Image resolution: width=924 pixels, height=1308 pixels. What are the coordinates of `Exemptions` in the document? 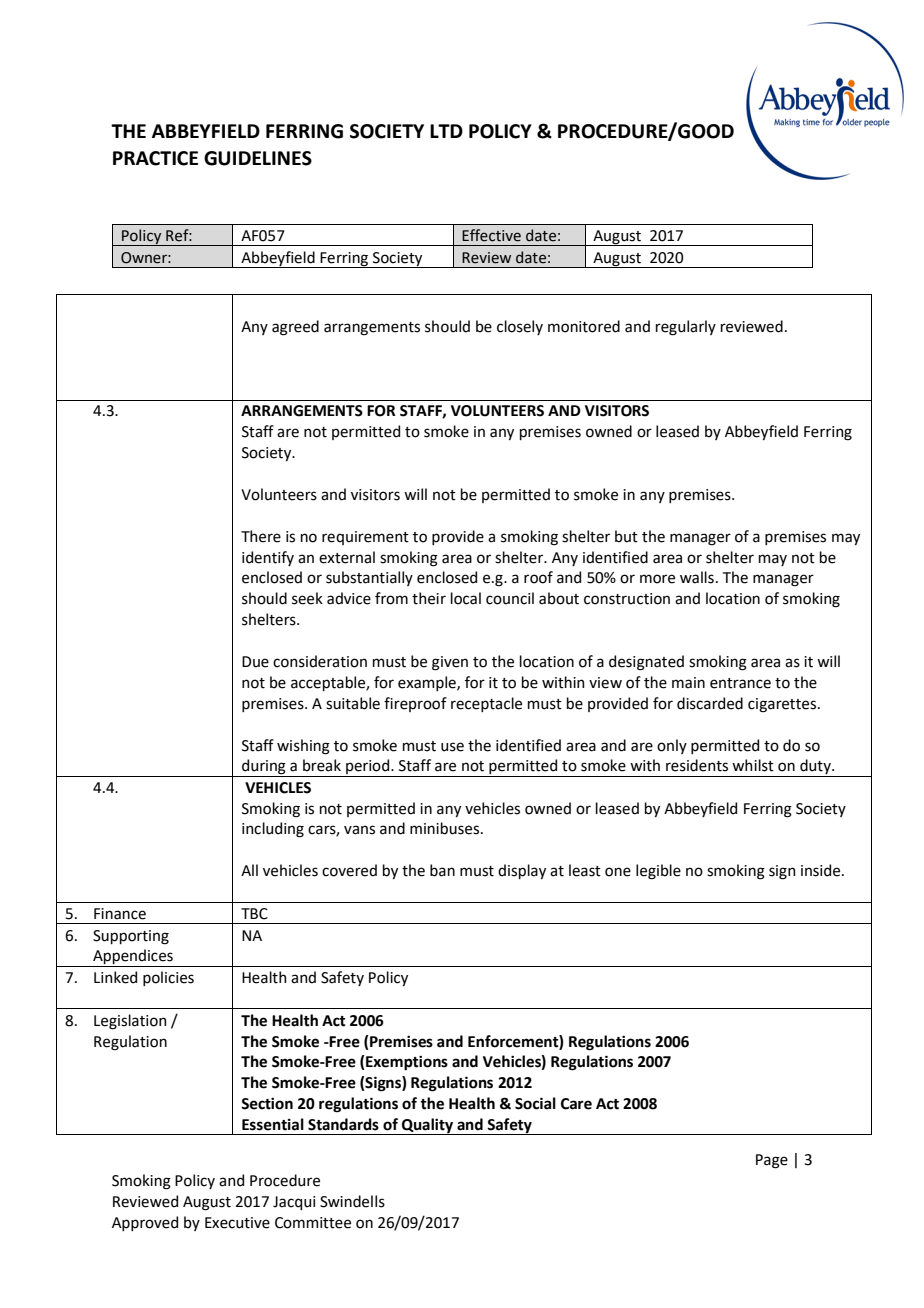 It's located at (407, 1063).
